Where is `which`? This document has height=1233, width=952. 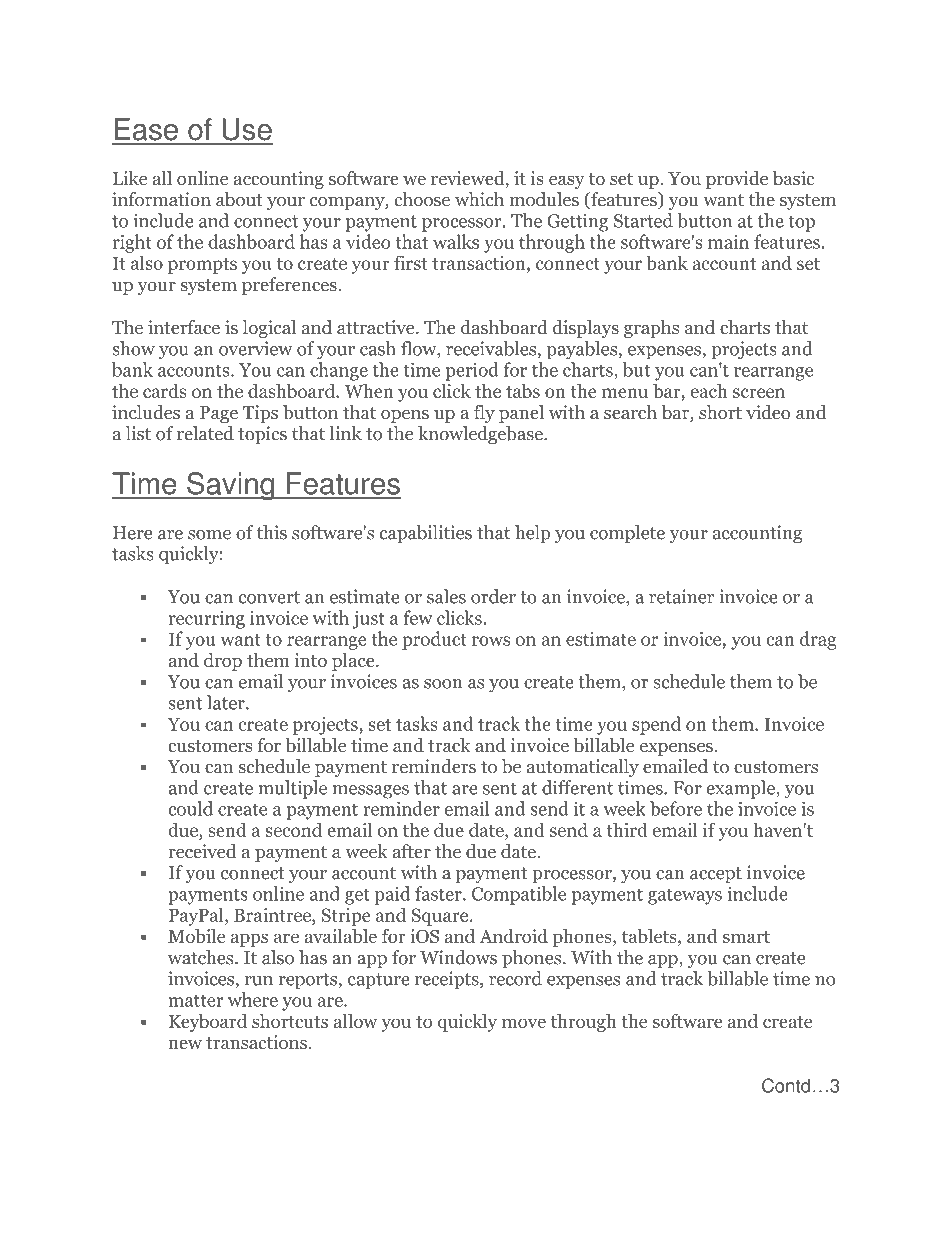
which is located at coordinates (479, 199).
